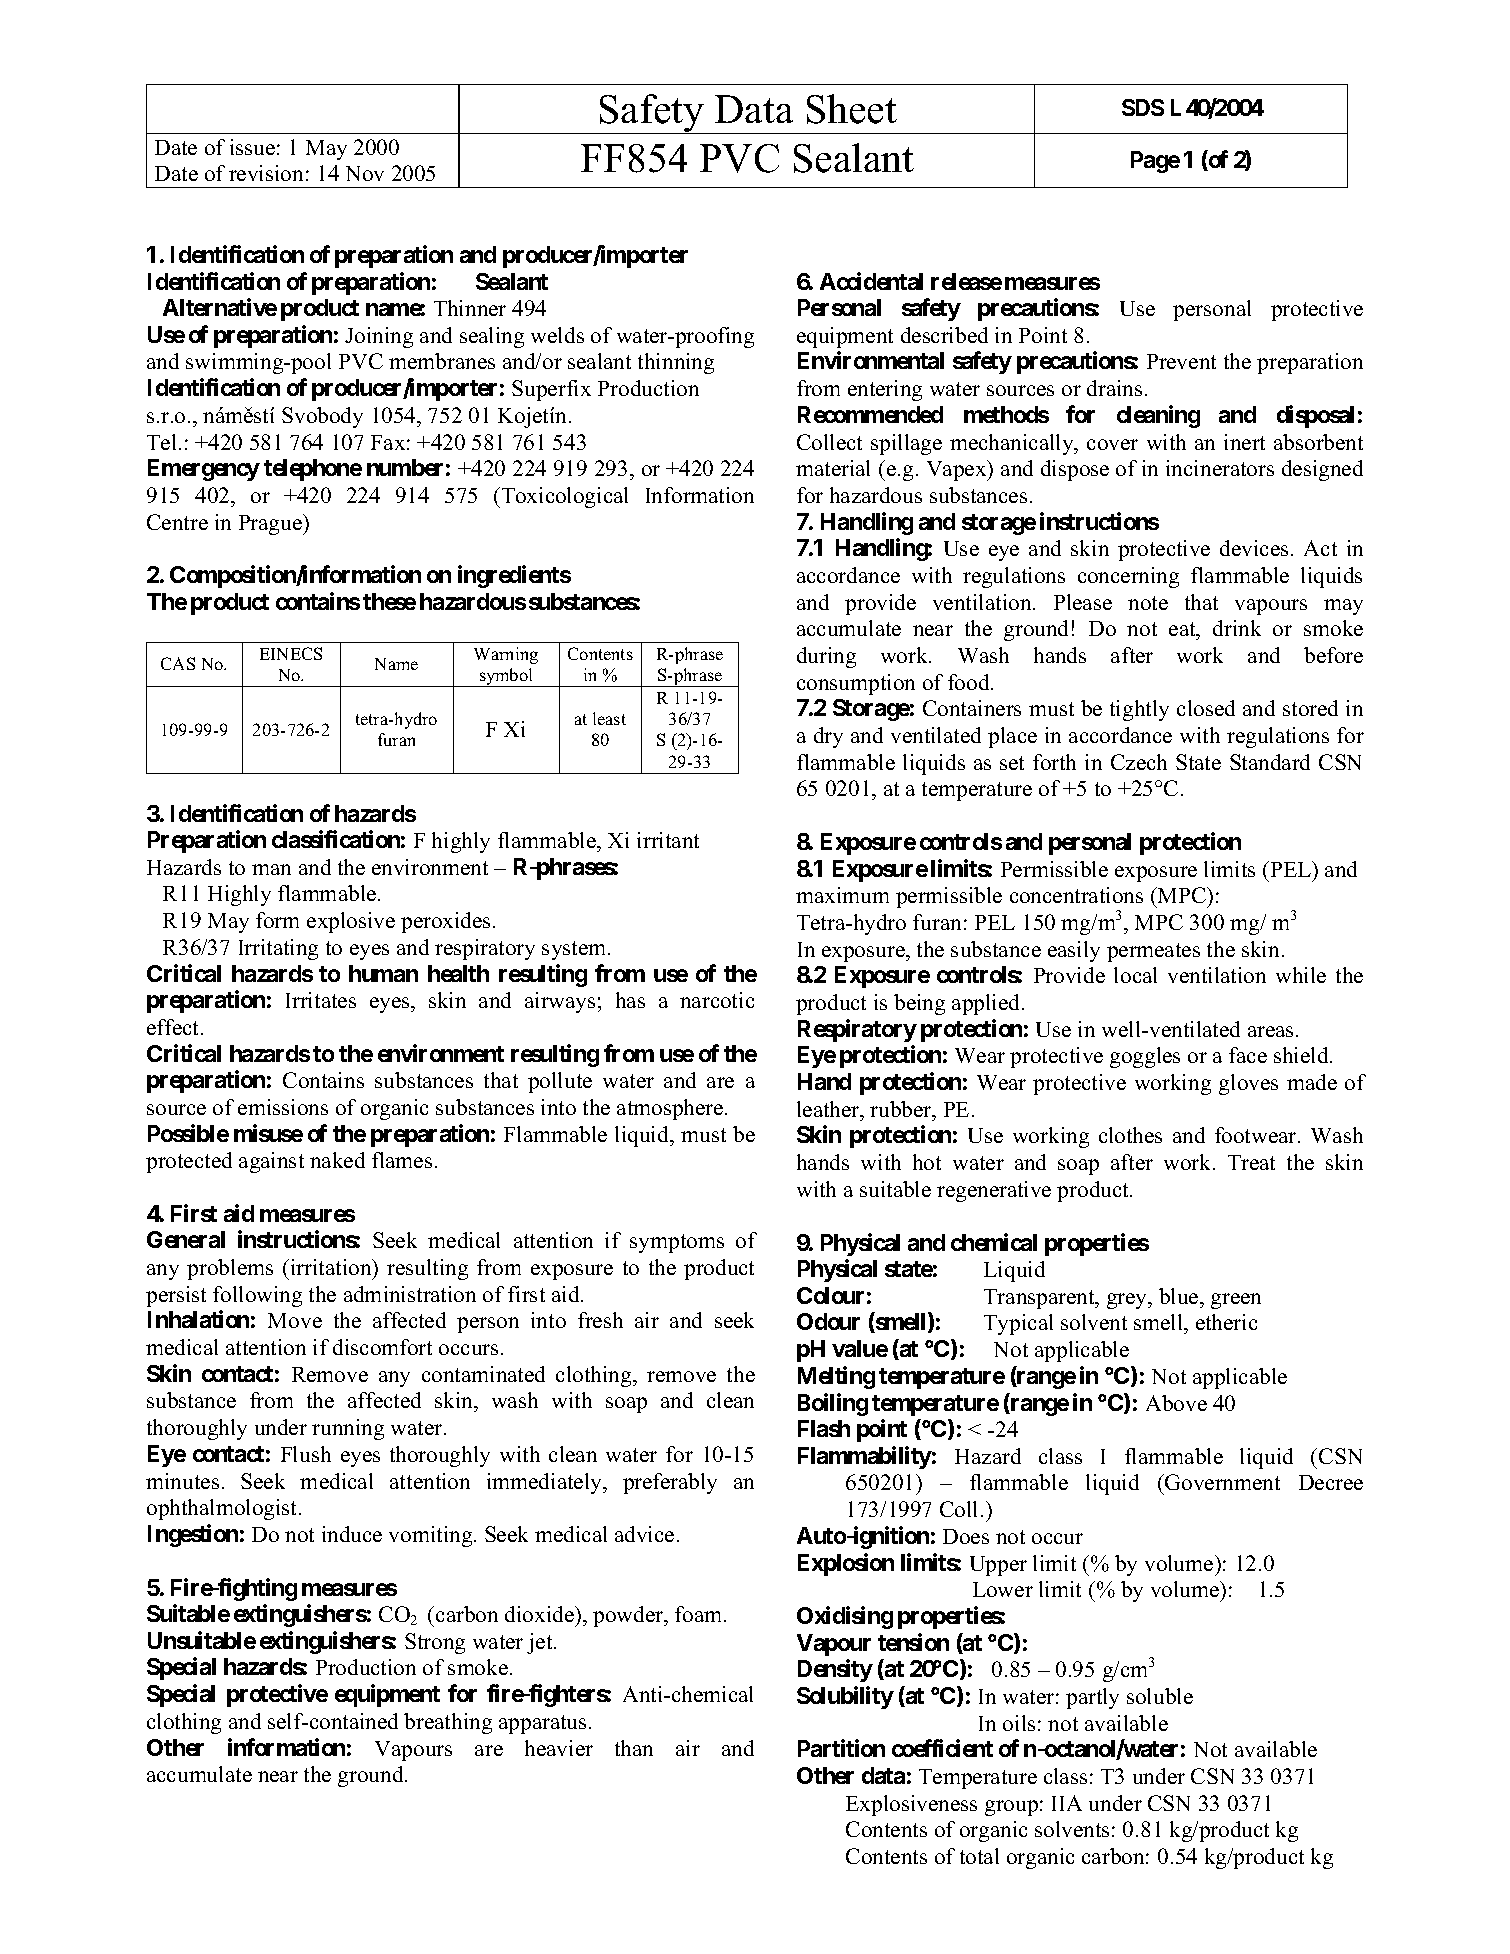 The image size is (1510, 1954). Describe the element at coordinates (331, 1267) in the document. I see `irritation` at that location.
